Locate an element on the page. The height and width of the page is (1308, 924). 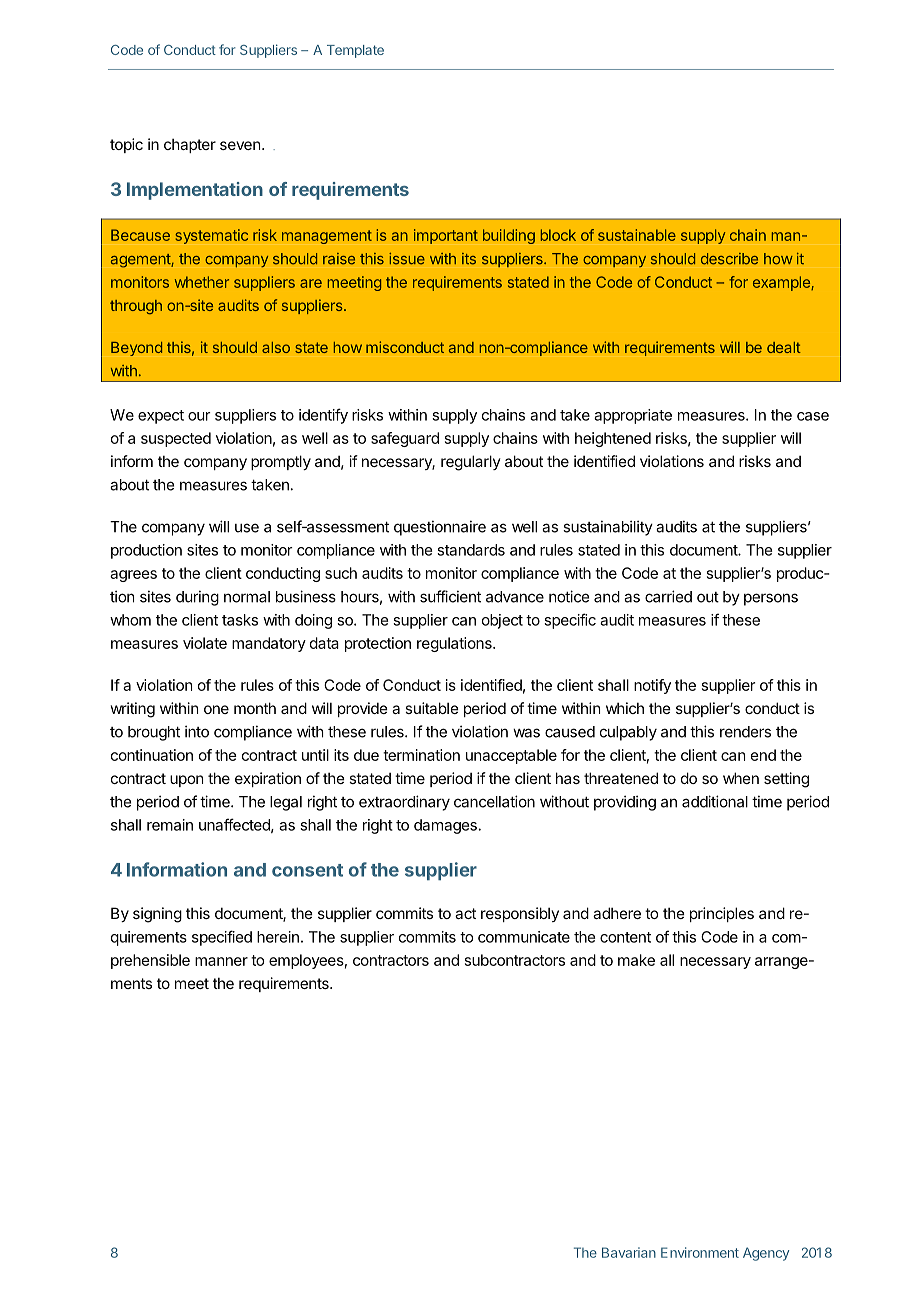
Bavarian is located at coordinates (629, 1252).
